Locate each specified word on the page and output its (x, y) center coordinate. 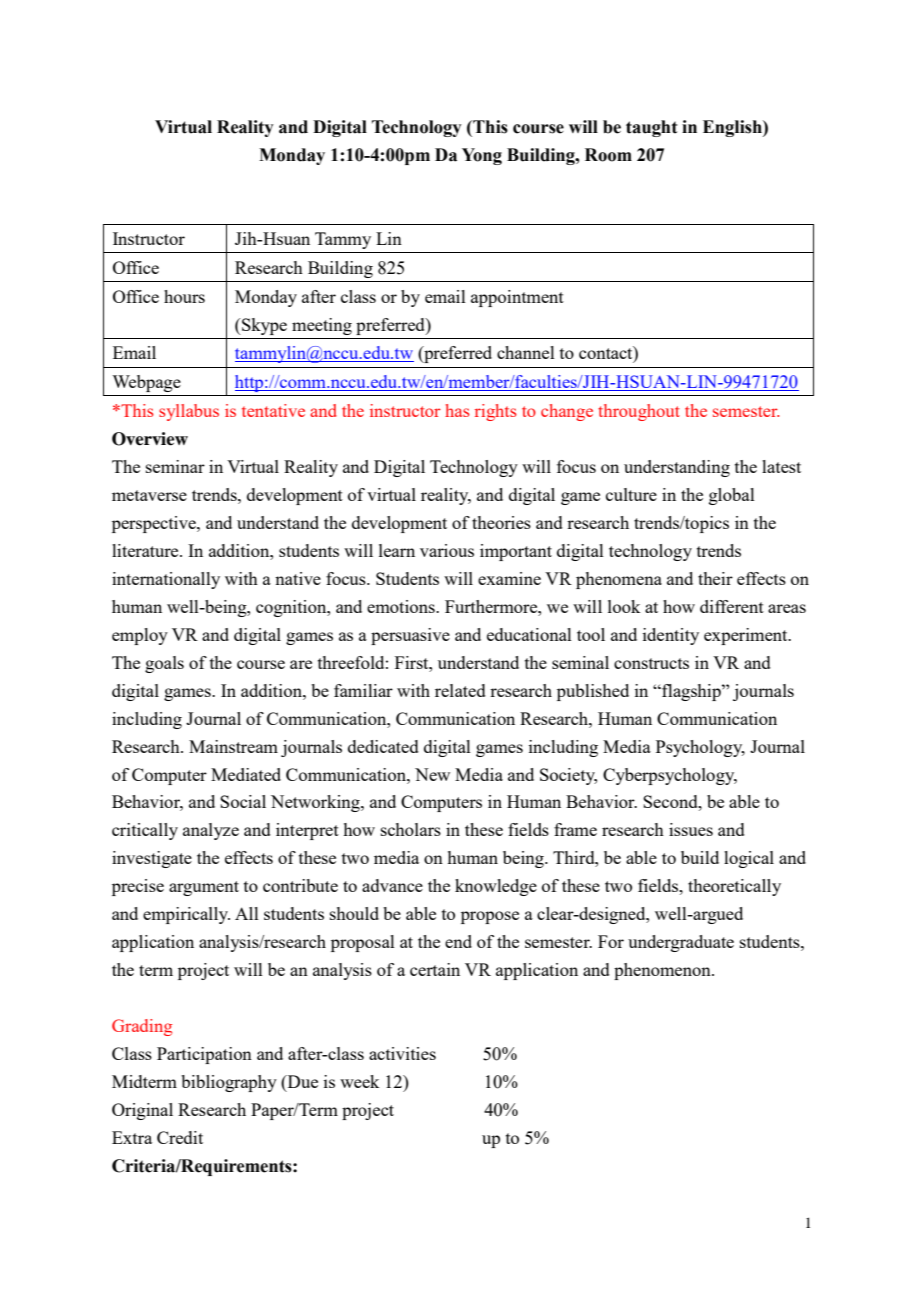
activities (402, 1053)
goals (164, 664)
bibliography (229, 1083)
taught (651, 128)
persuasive (410, 636)
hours (184, 296)
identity (671, 636)
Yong (482, 156)
